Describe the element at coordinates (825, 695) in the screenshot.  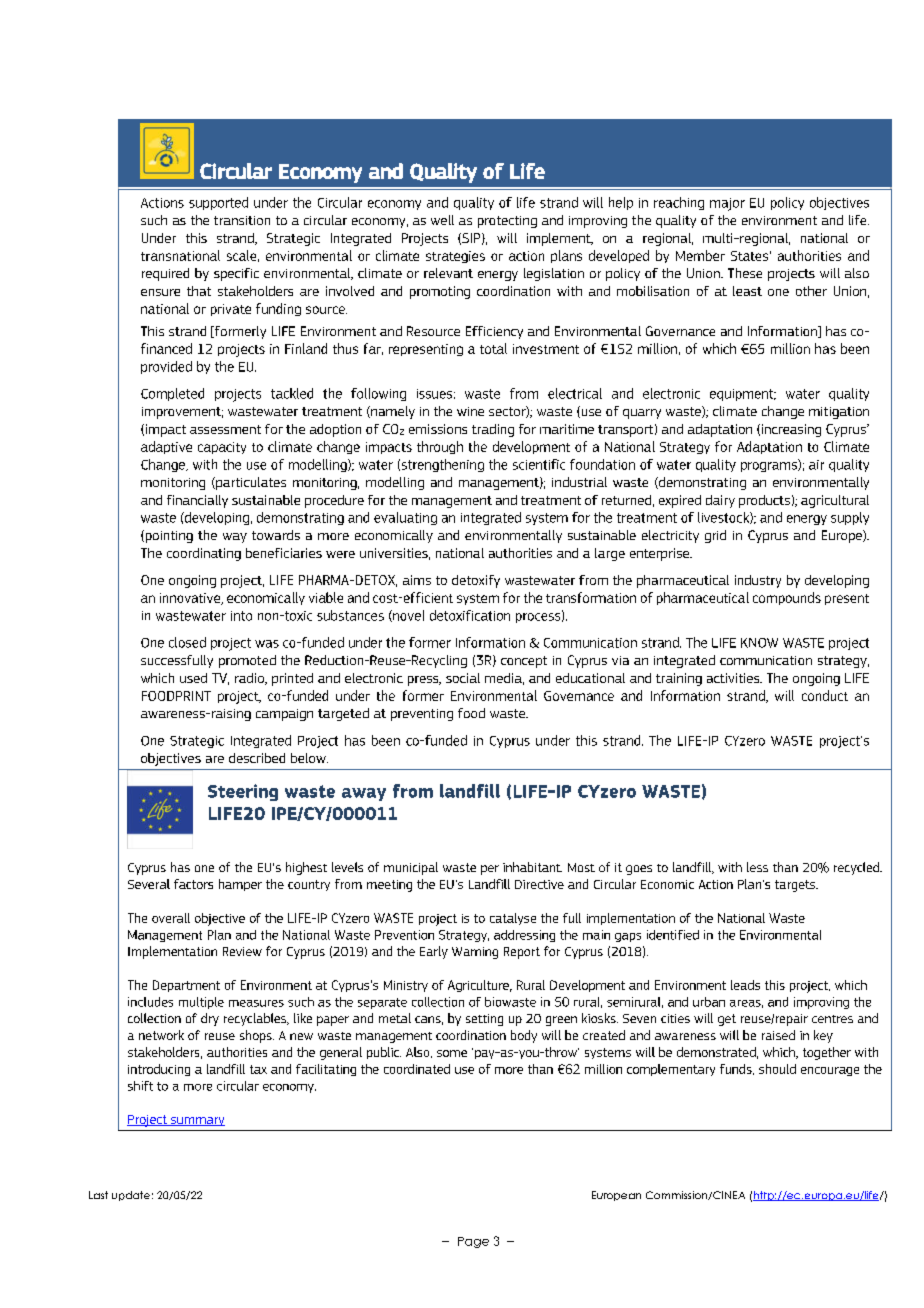
I see `conduct` at that location.
